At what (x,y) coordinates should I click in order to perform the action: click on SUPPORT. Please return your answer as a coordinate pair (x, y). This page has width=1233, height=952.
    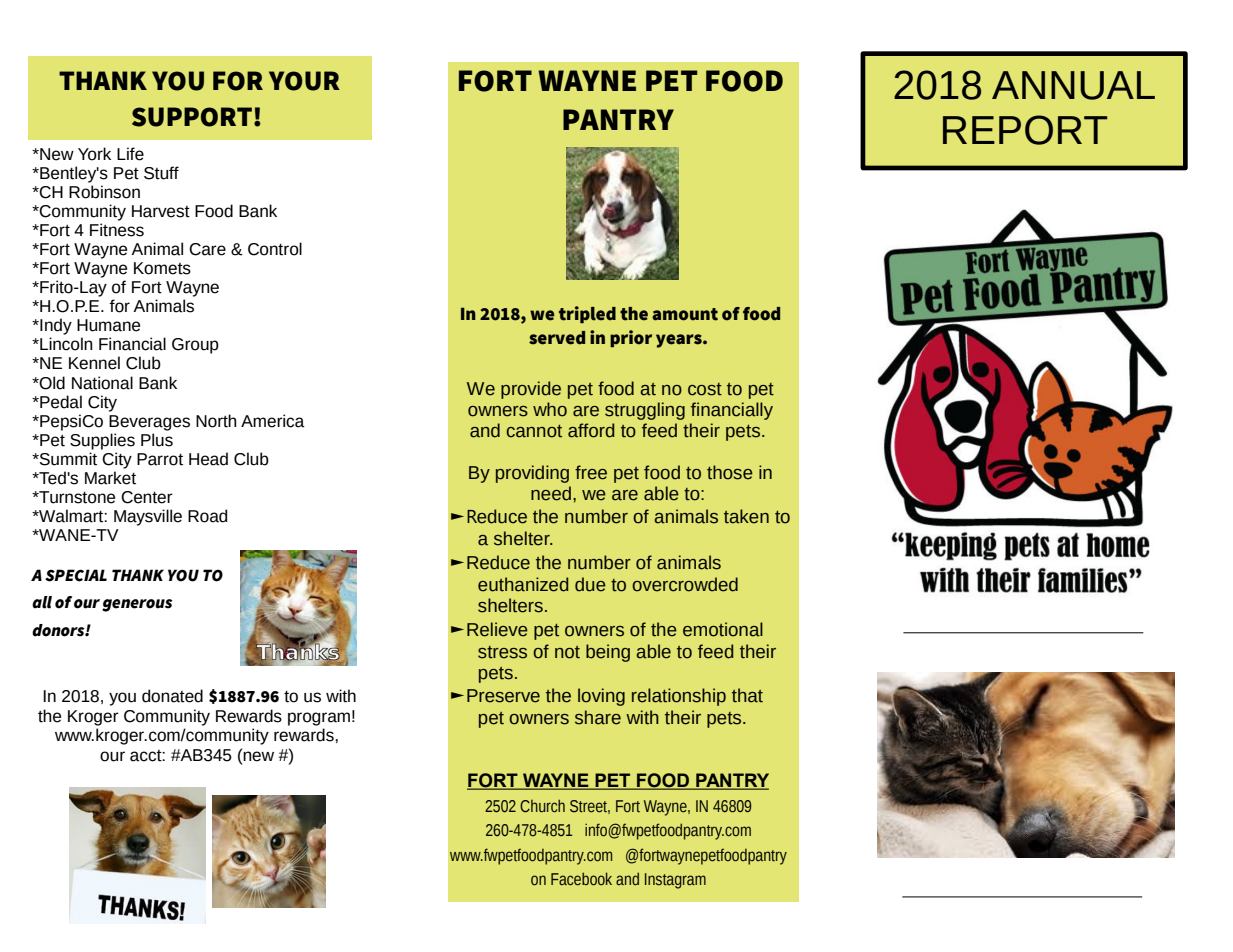
    Looking at the image, I should click on (192, 117).
